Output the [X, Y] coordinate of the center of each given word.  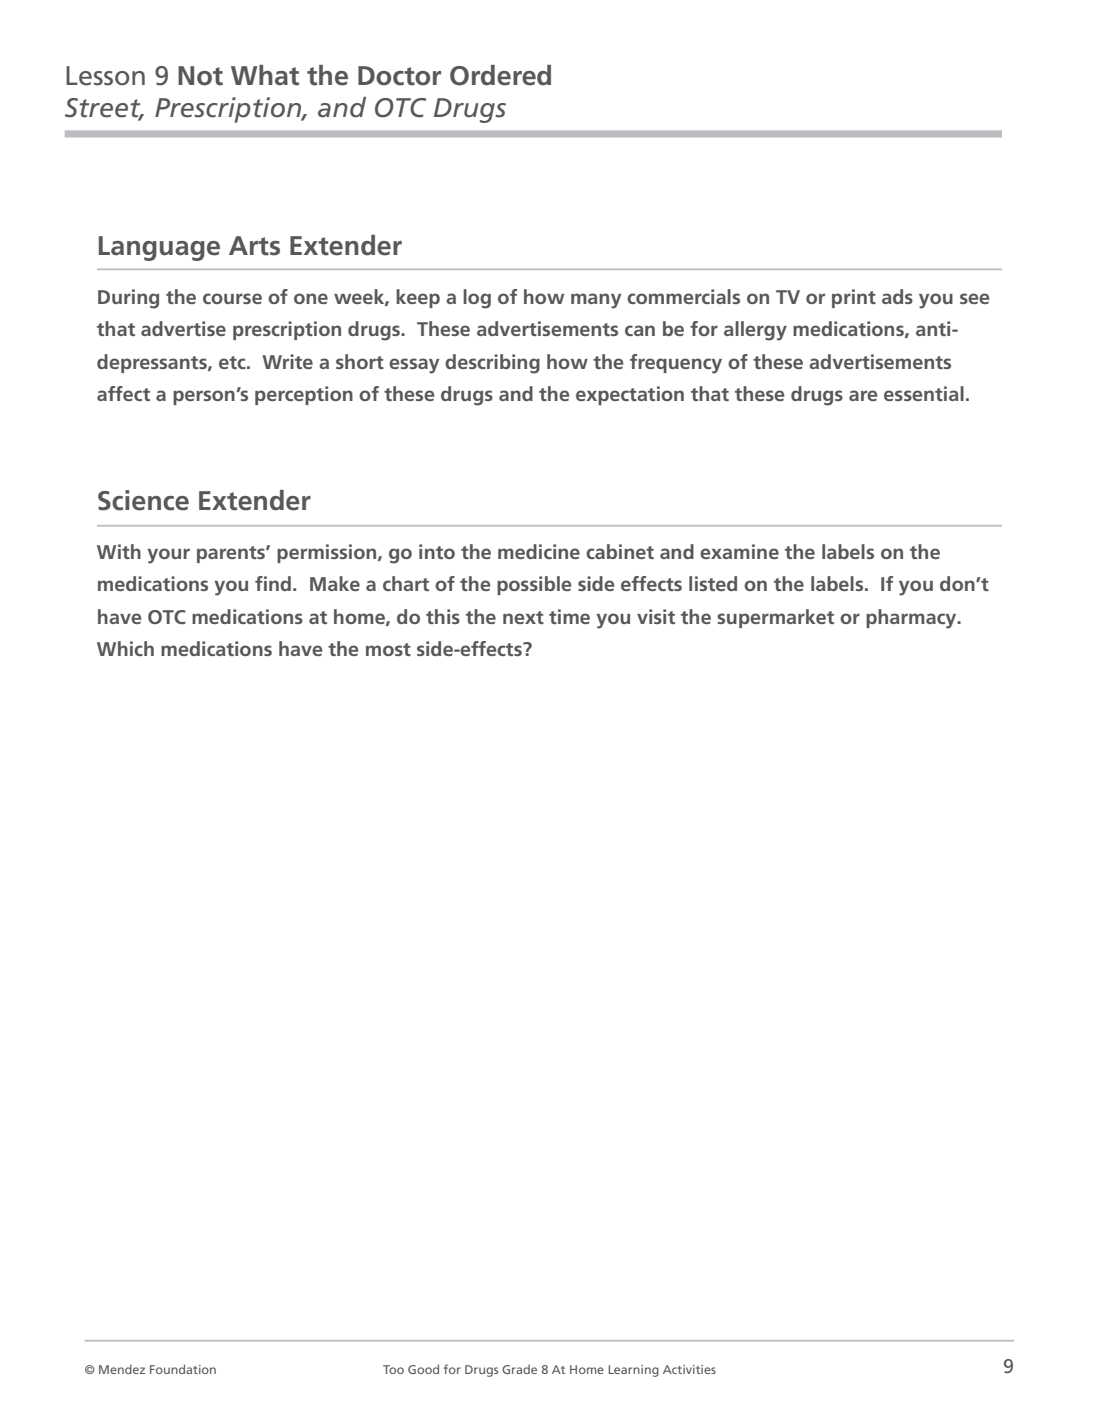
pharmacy [912, 619]
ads [897, 296]
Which [125, 648]
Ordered [500, 75]
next [523, 617]
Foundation [183, 1369]
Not [200, 76]
